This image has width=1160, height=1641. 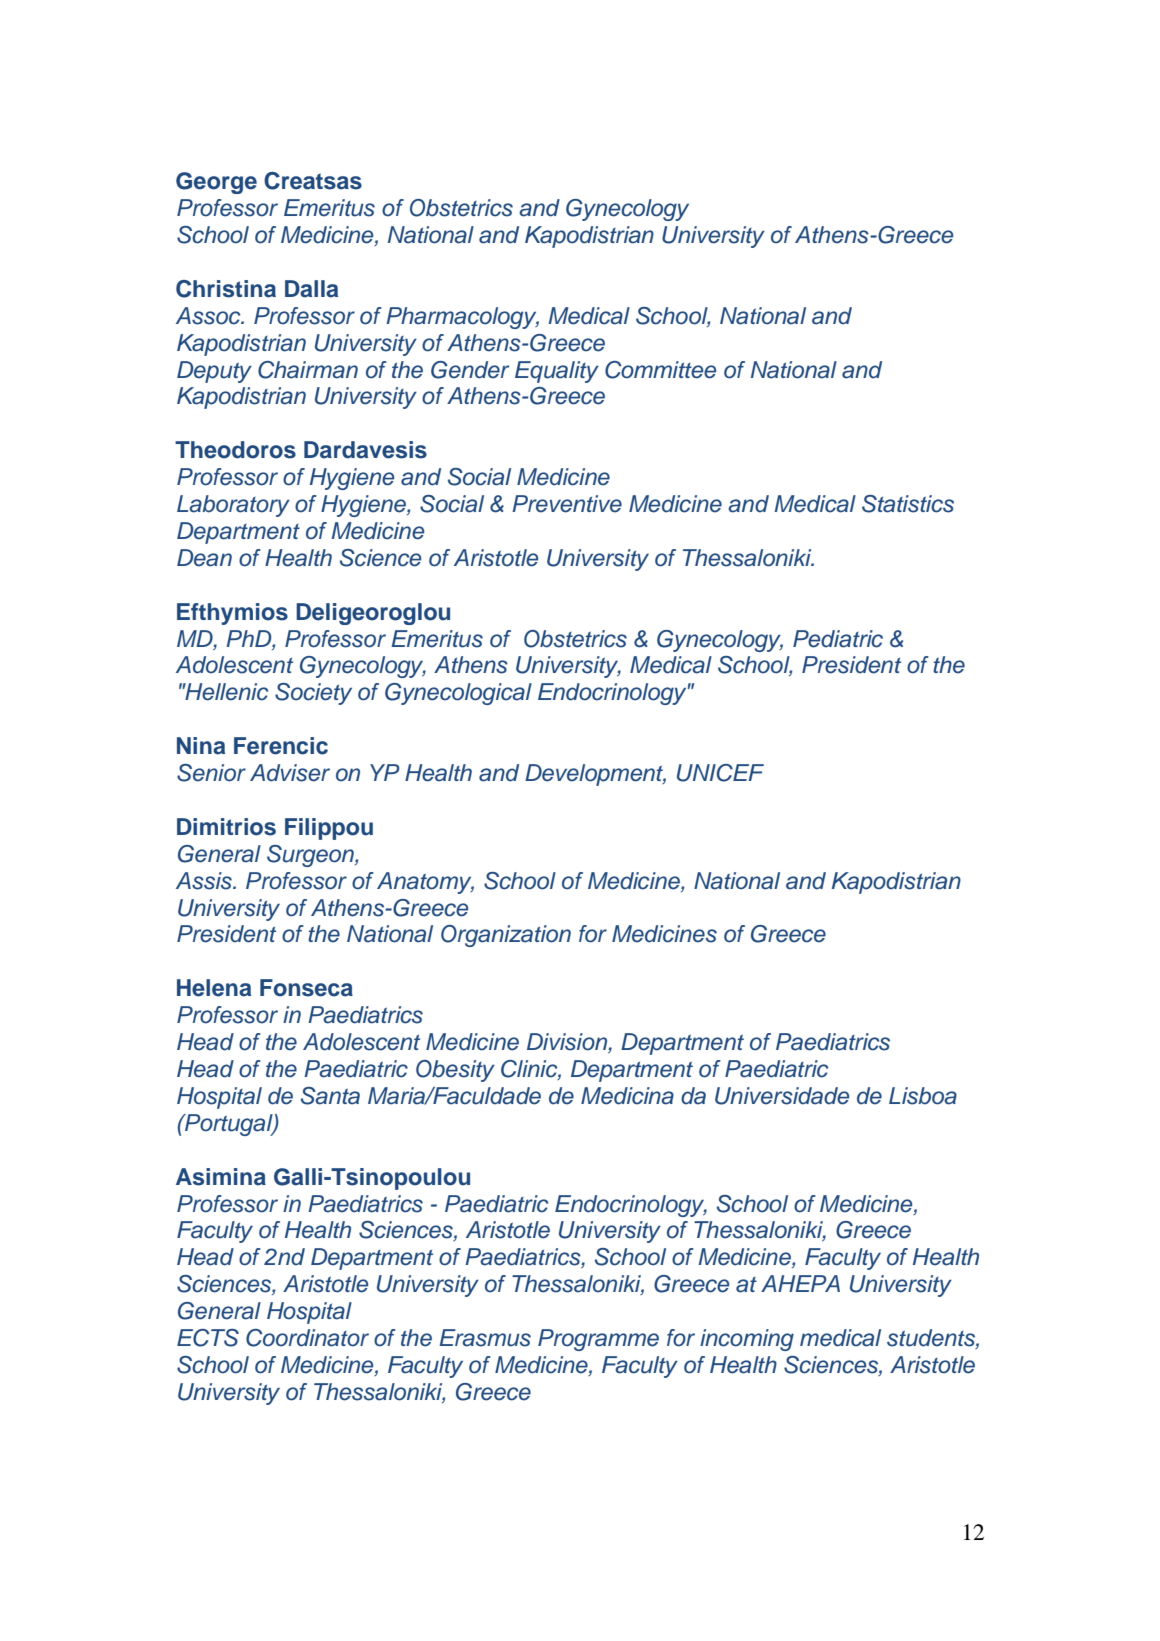 What do you see at coordinates (923, 1096) in the image?
I see `Lisboa` at bounding box center [923, 1096].
